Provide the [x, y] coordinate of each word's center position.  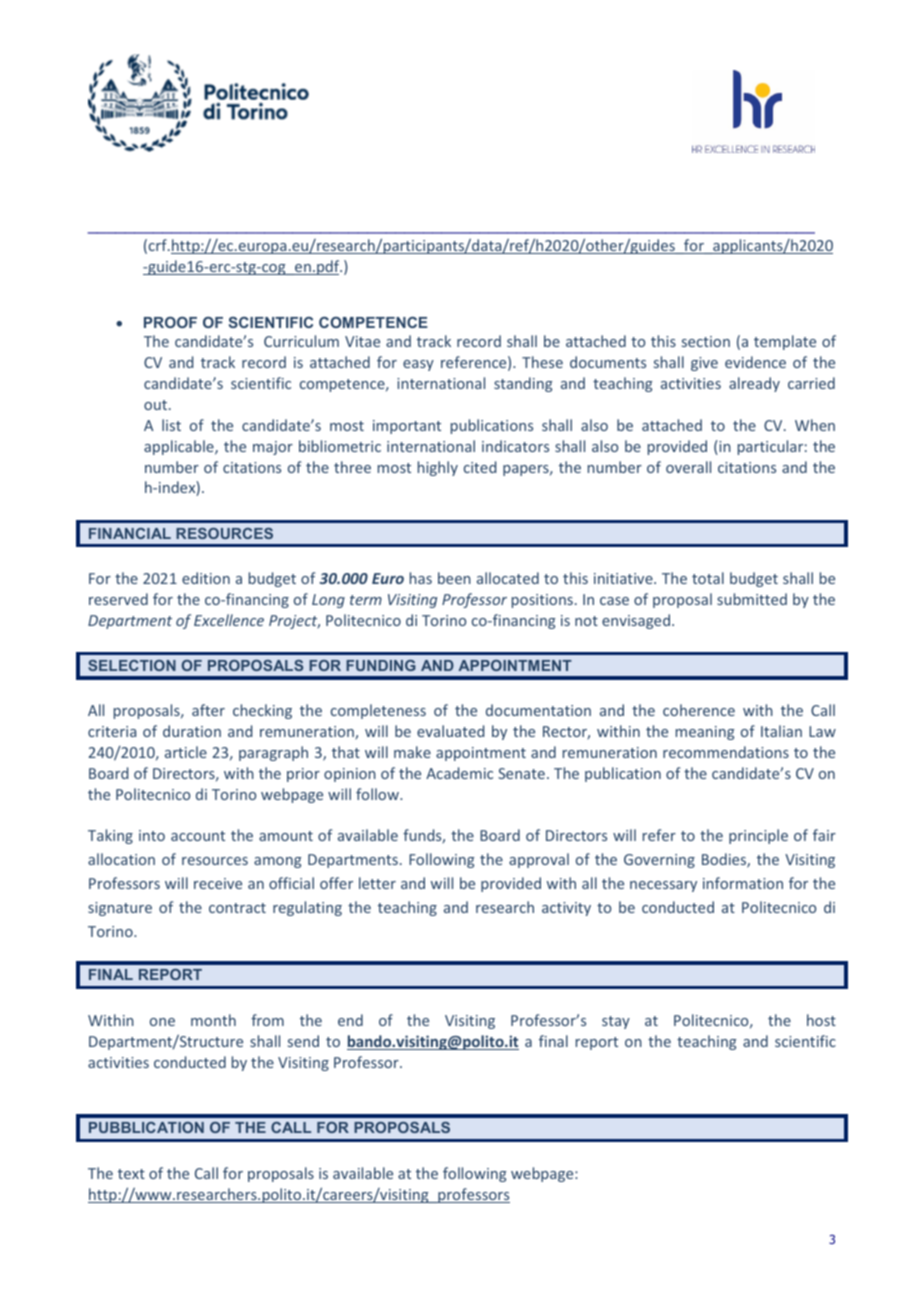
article [186, 752]
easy [418, 365]
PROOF [170, 322]
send [303, 1041]
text [131, 1174]
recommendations [726, 752]
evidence [755, 362]
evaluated [450, 731]
